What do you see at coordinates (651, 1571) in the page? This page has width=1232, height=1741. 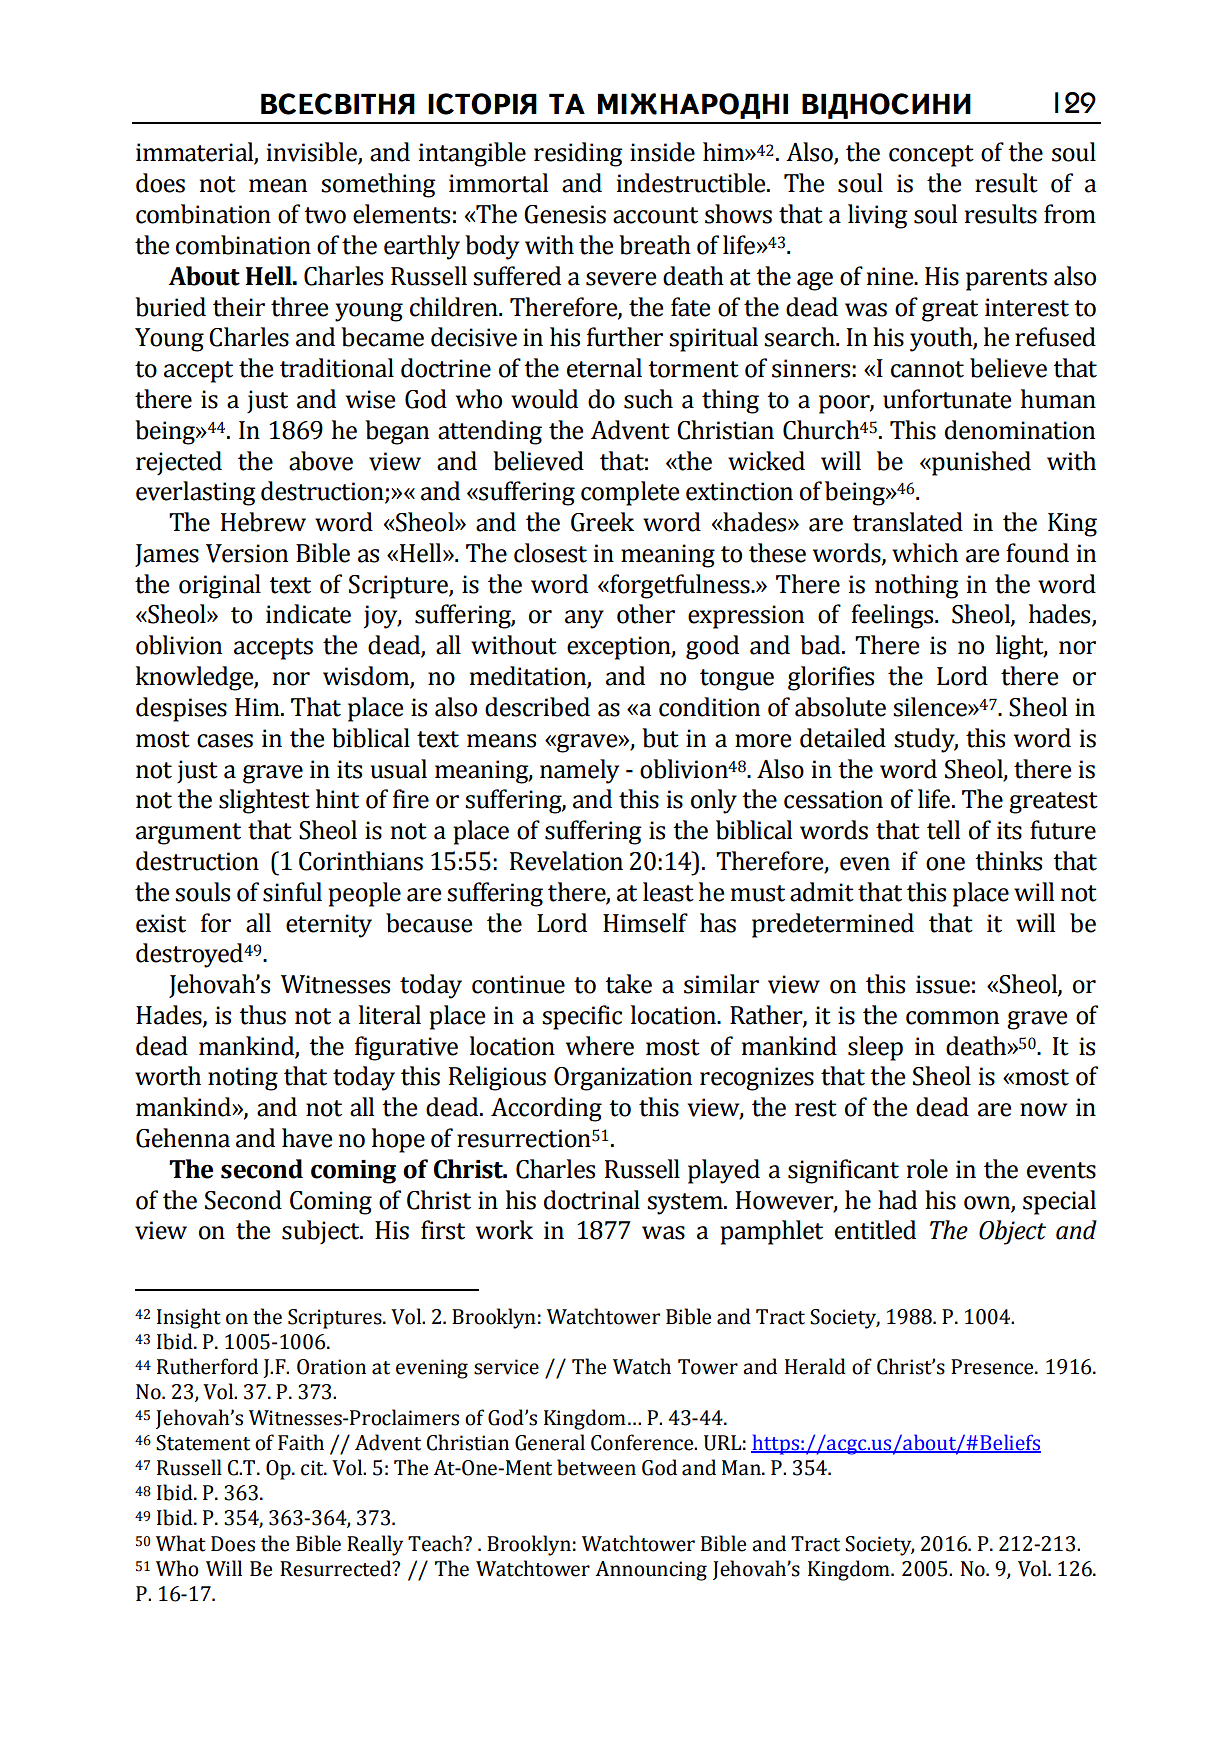 I see `Announcing` at bounding box center [651, 1571].
